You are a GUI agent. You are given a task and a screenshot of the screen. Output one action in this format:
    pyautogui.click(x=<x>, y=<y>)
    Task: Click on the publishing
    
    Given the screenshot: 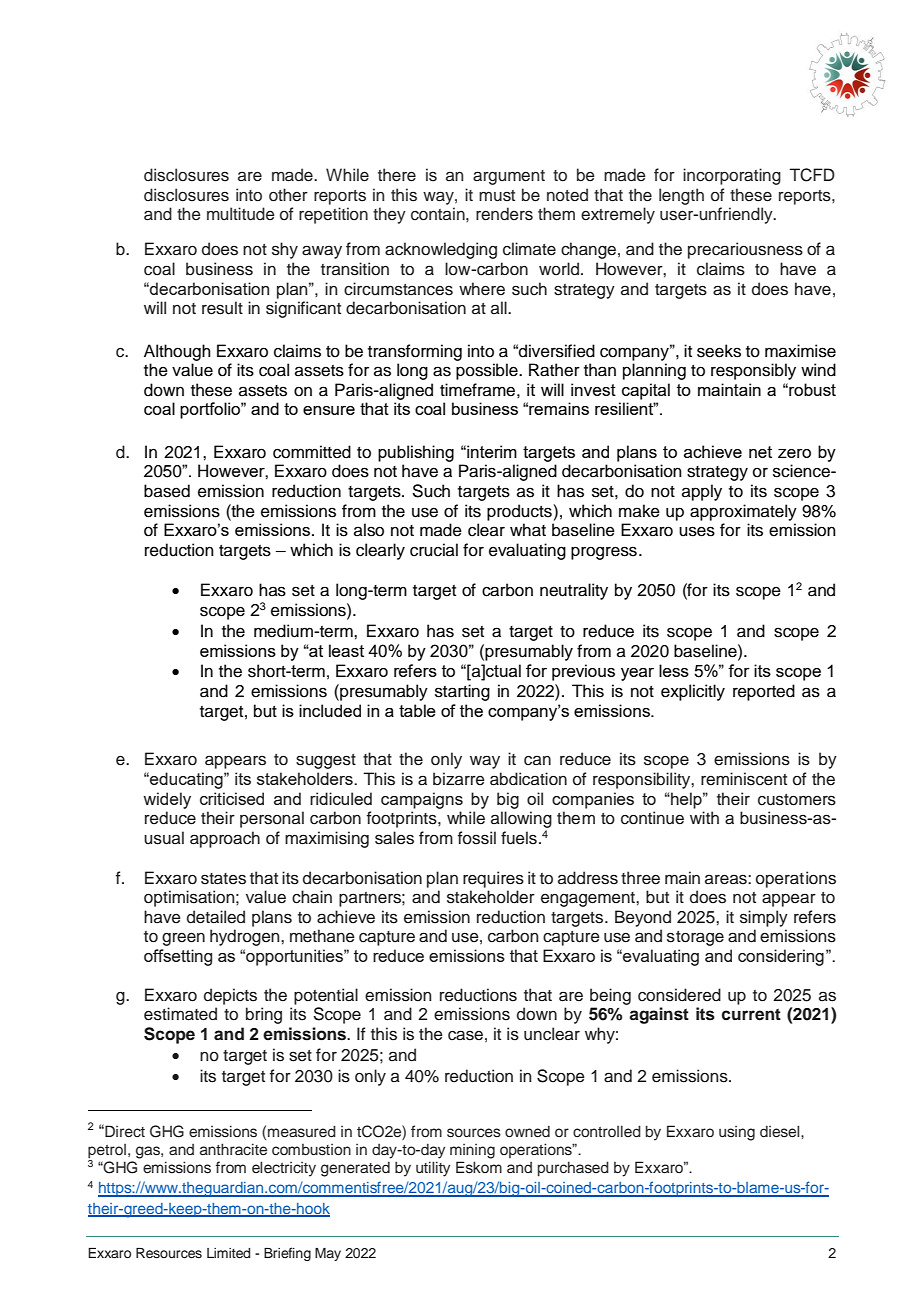 What is the action you would take?
    pyautogui.click(x=416, y=453)
